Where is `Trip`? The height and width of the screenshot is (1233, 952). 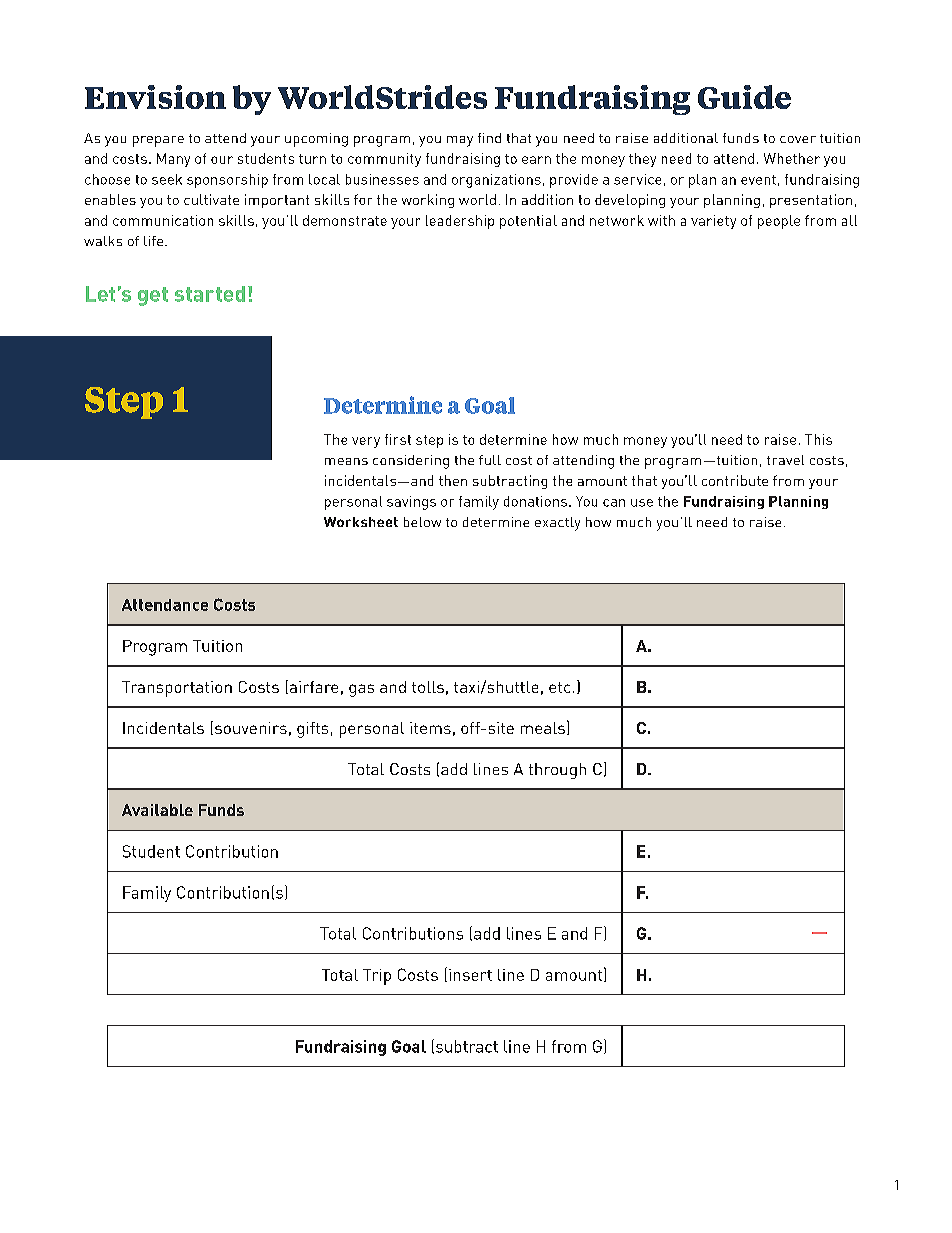
Trip is located at coordinates (377, 977).
